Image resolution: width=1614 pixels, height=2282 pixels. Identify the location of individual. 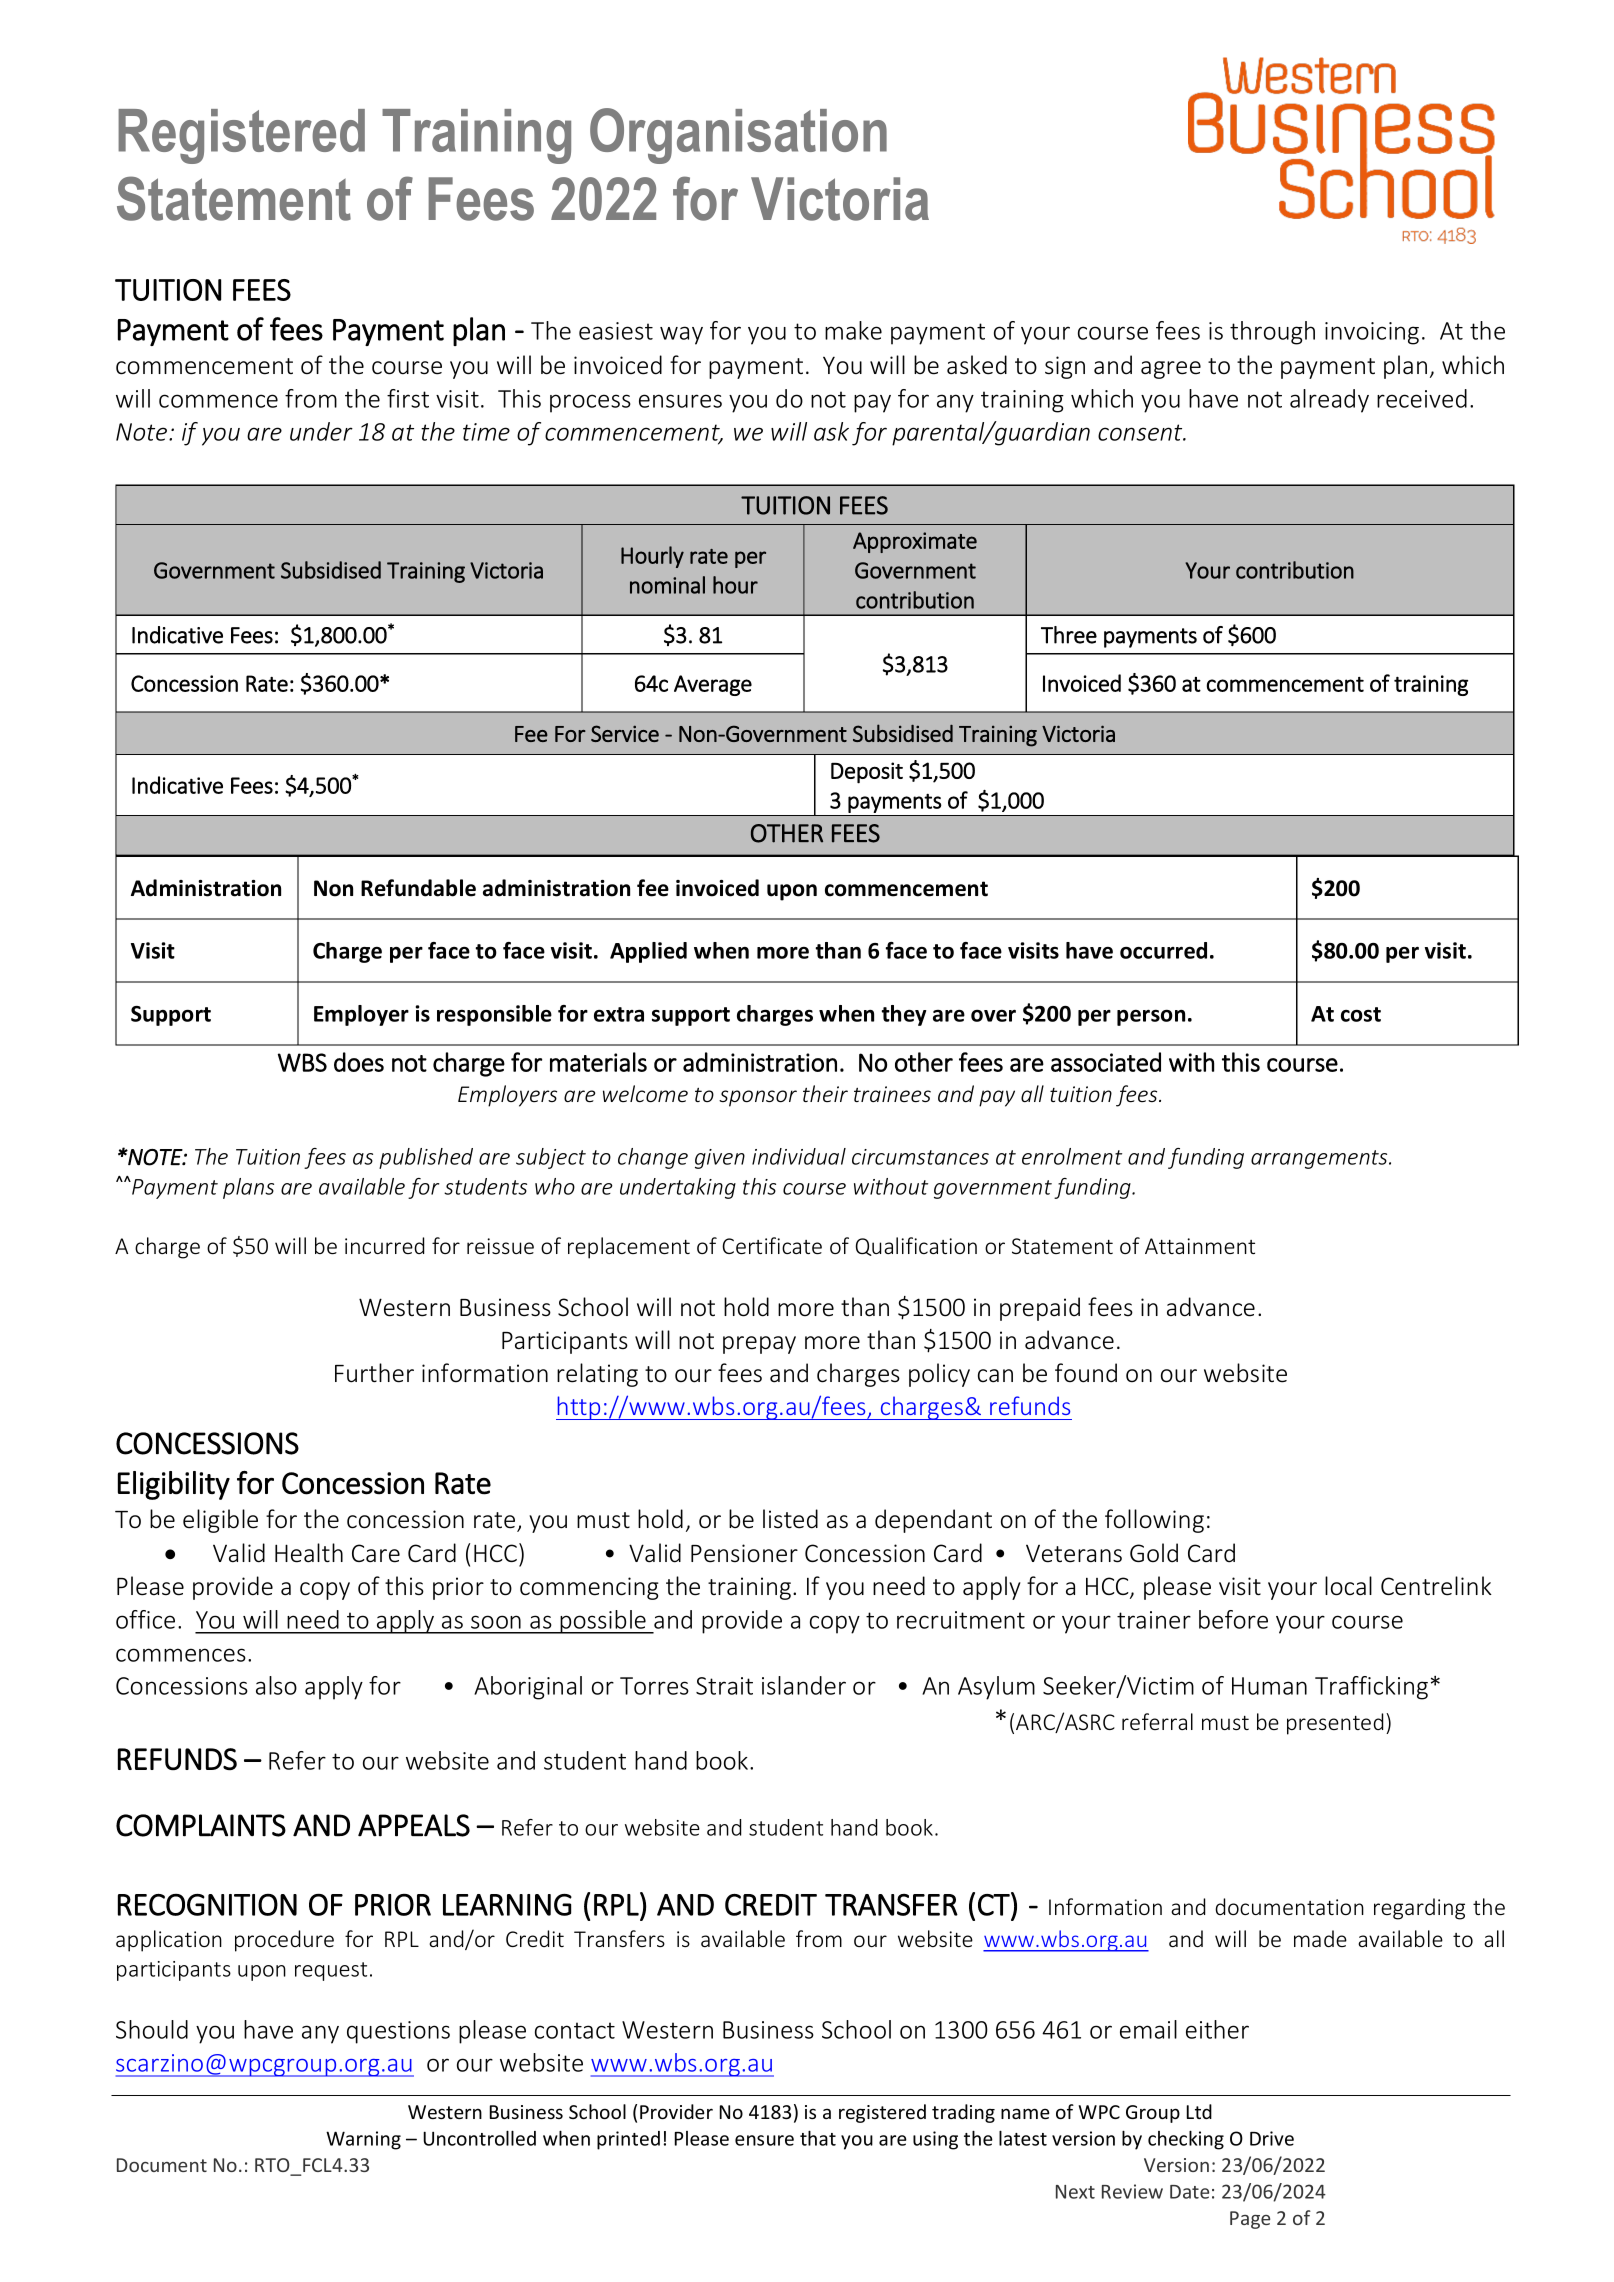
(799, 1156).
